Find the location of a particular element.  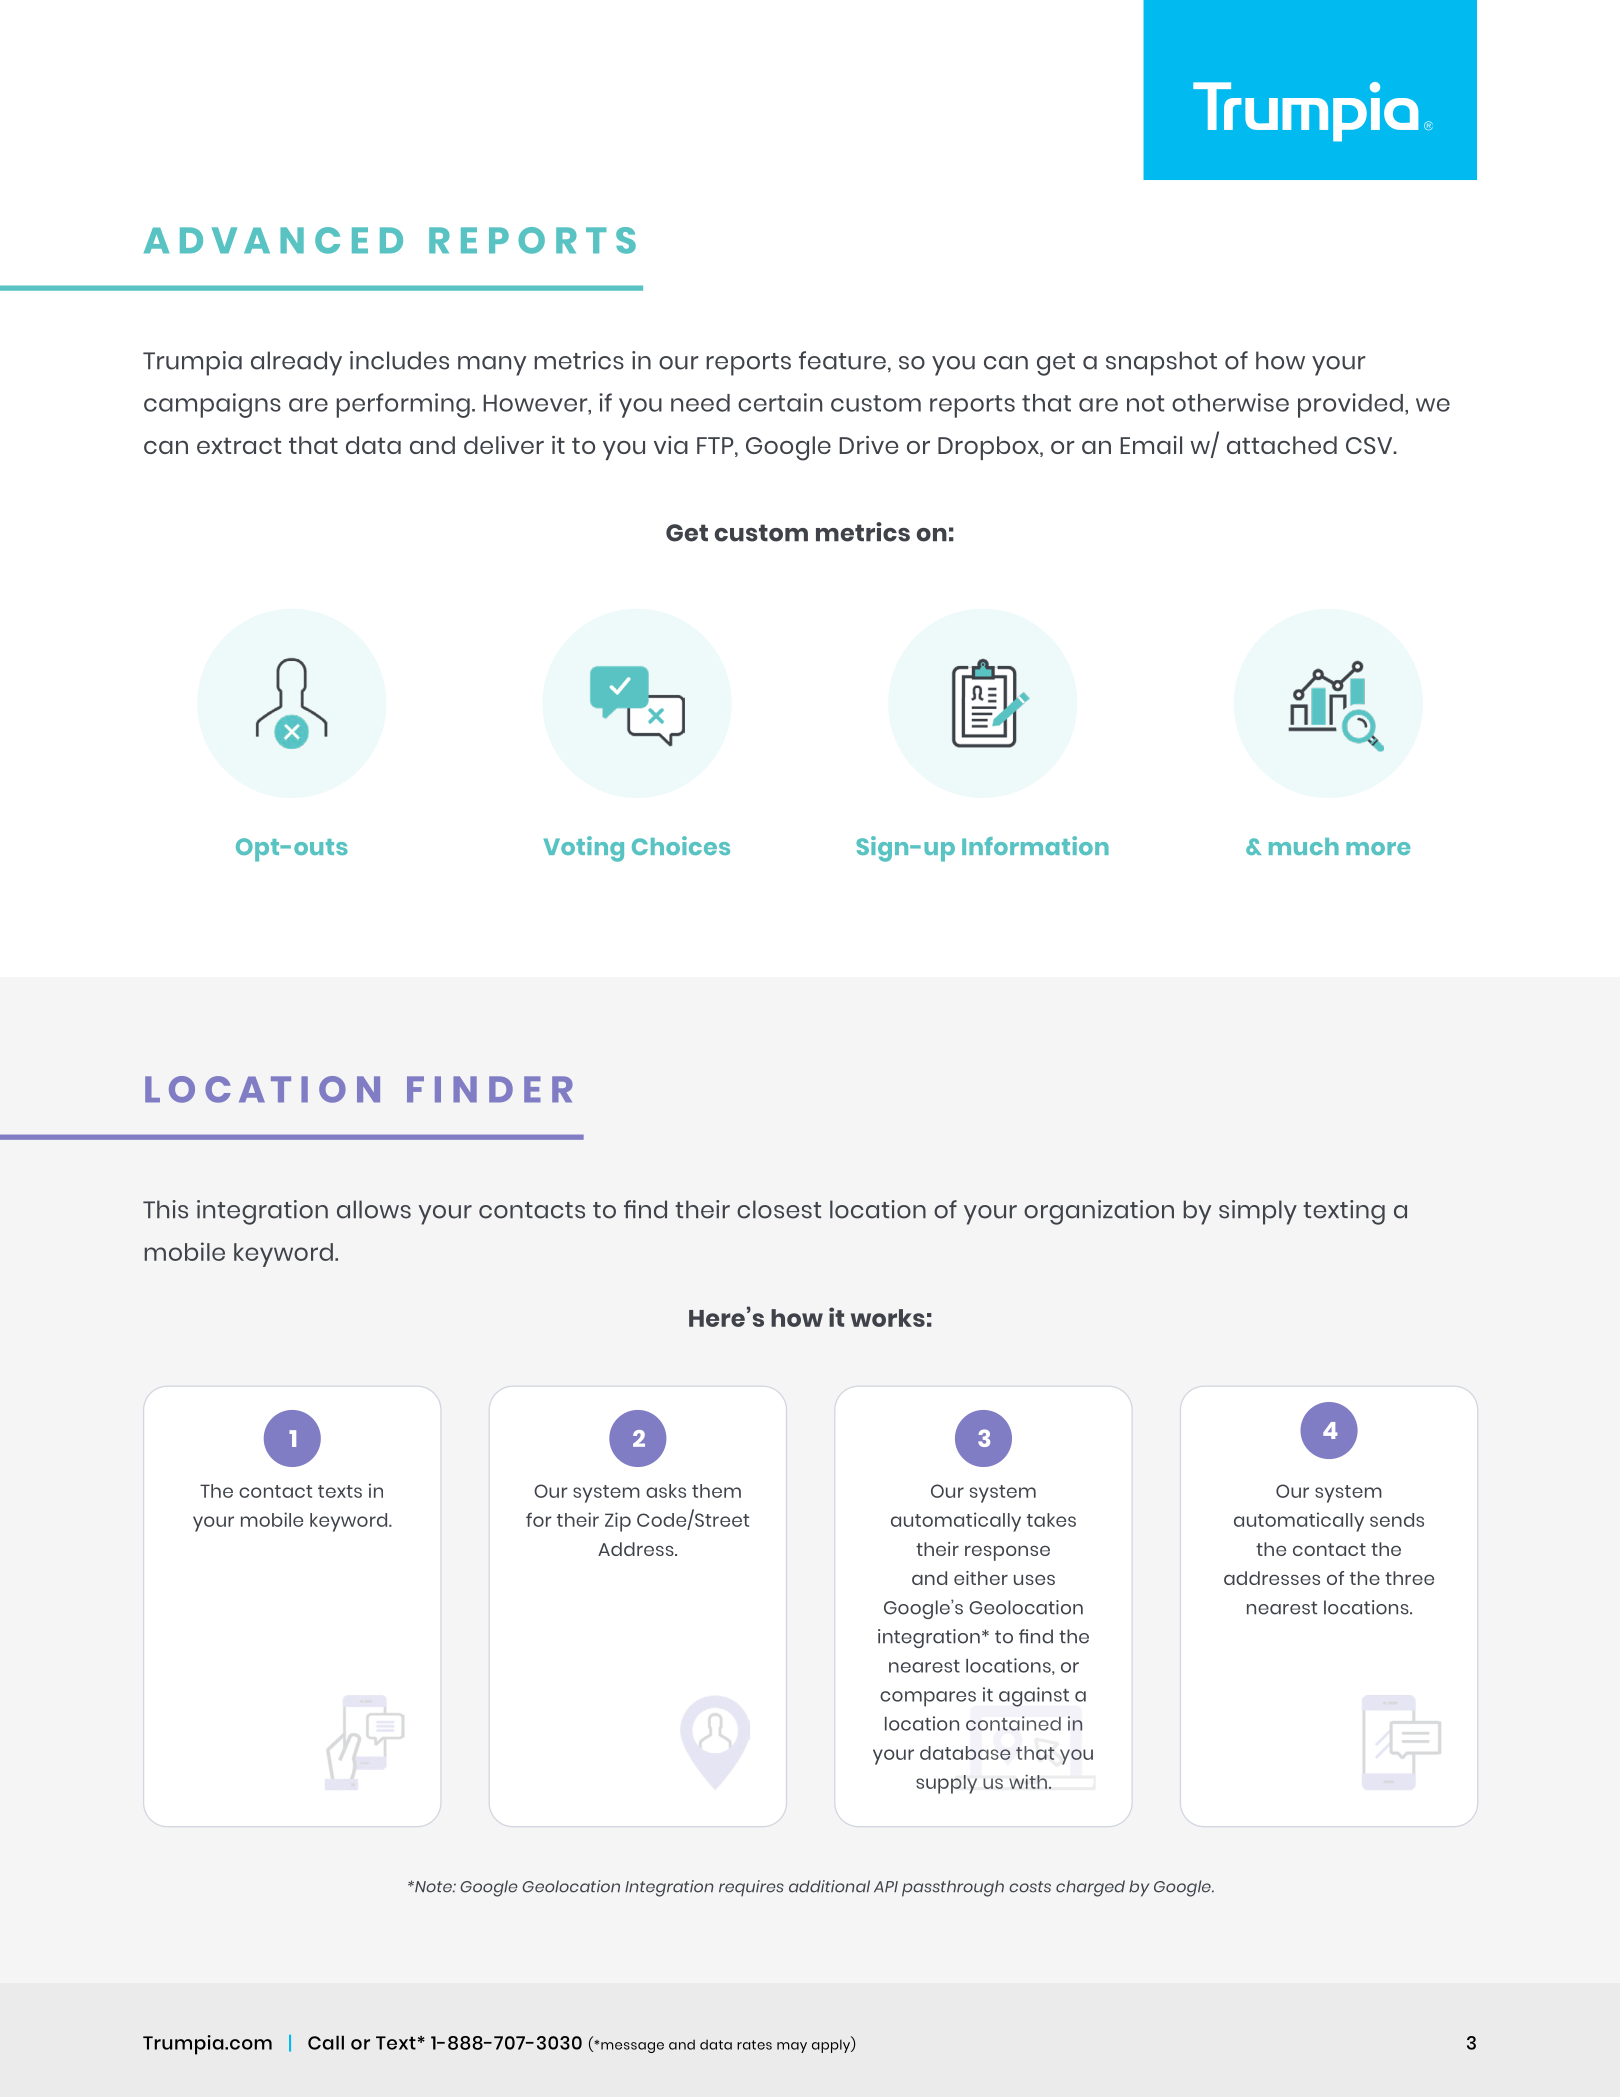

may is located at coordinates (792, 2047).
